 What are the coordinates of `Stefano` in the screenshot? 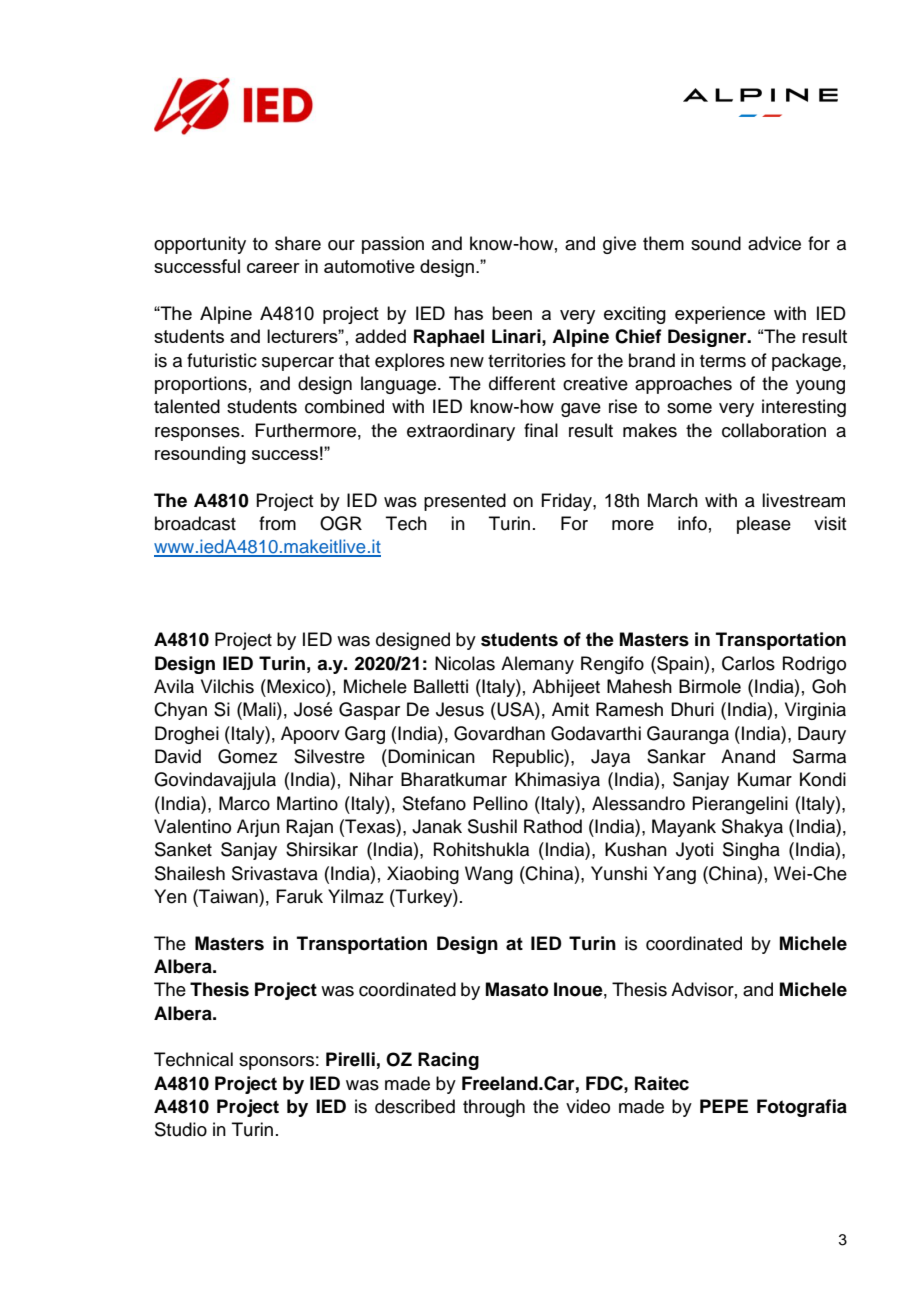 It's located at (434, 803).
